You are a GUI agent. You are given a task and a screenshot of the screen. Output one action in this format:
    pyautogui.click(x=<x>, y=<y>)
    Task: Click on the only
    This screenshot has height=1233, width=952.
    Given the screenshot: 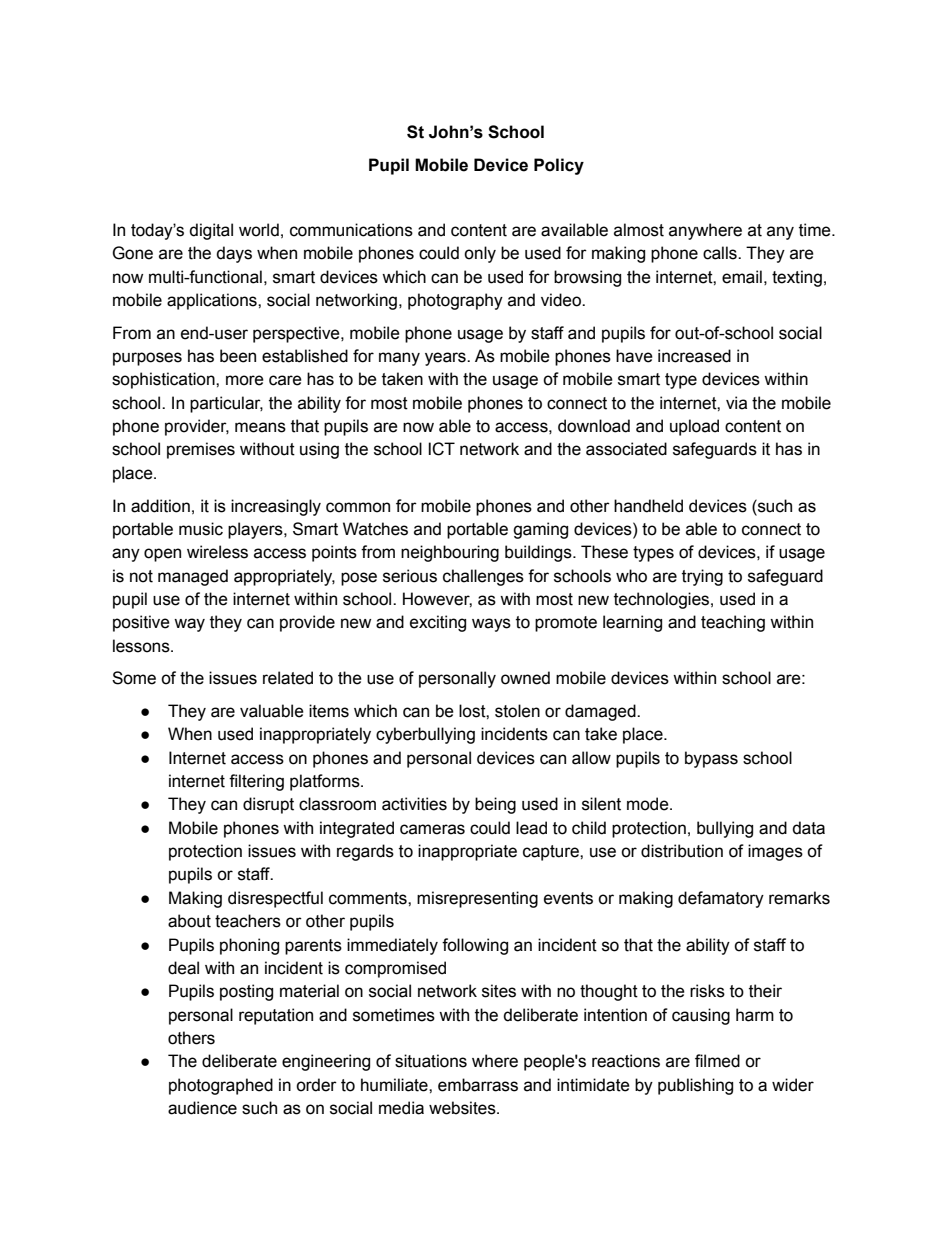 What is the action you would take?
    pyautogui.click(x=480, y=254)
